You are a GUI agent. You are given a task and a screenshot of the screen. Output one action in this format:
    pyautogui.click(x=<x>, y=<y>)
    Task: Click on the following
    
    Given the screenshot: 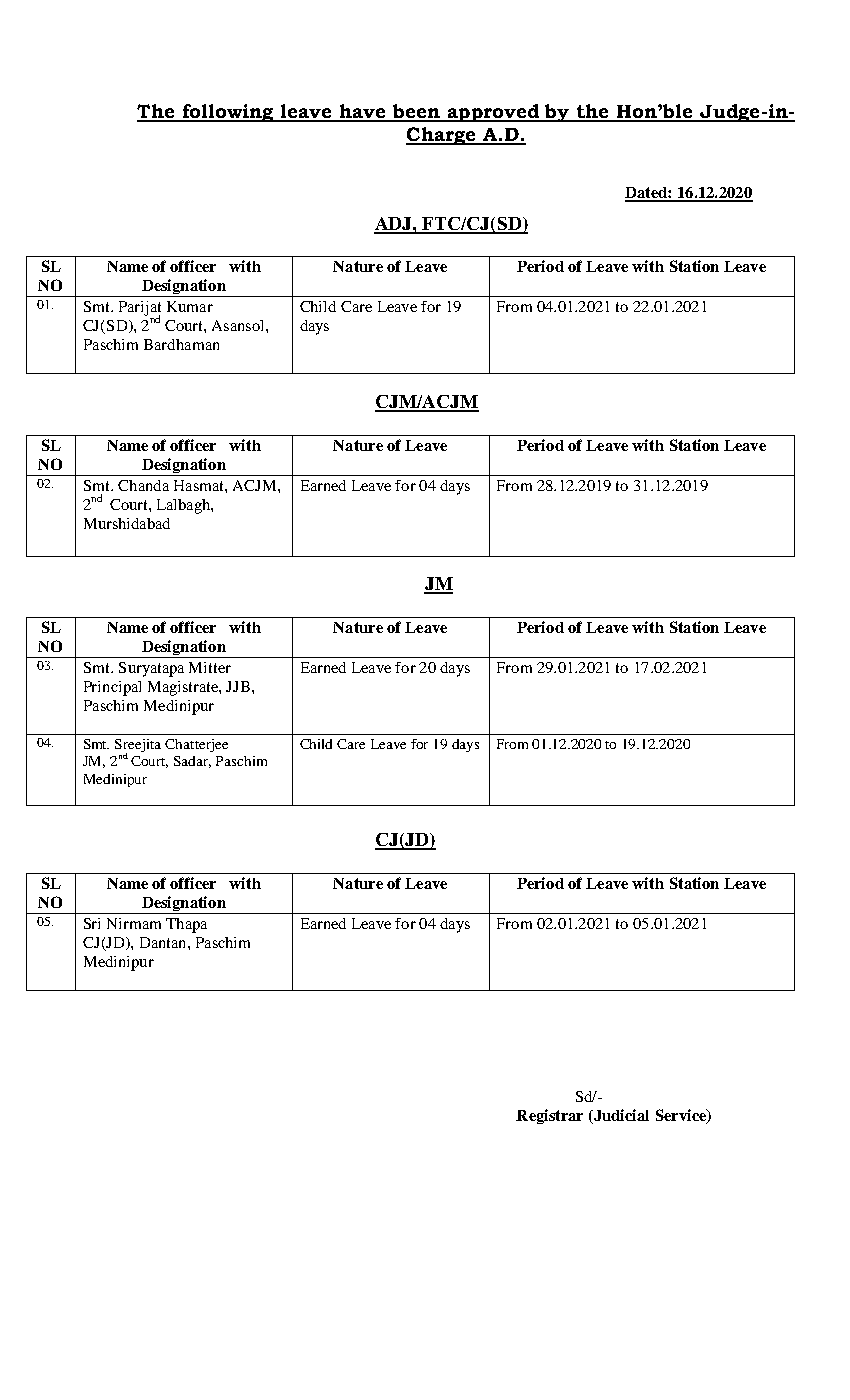 What is the action you would take?
    pyautogui.click(x=228, y=113)
